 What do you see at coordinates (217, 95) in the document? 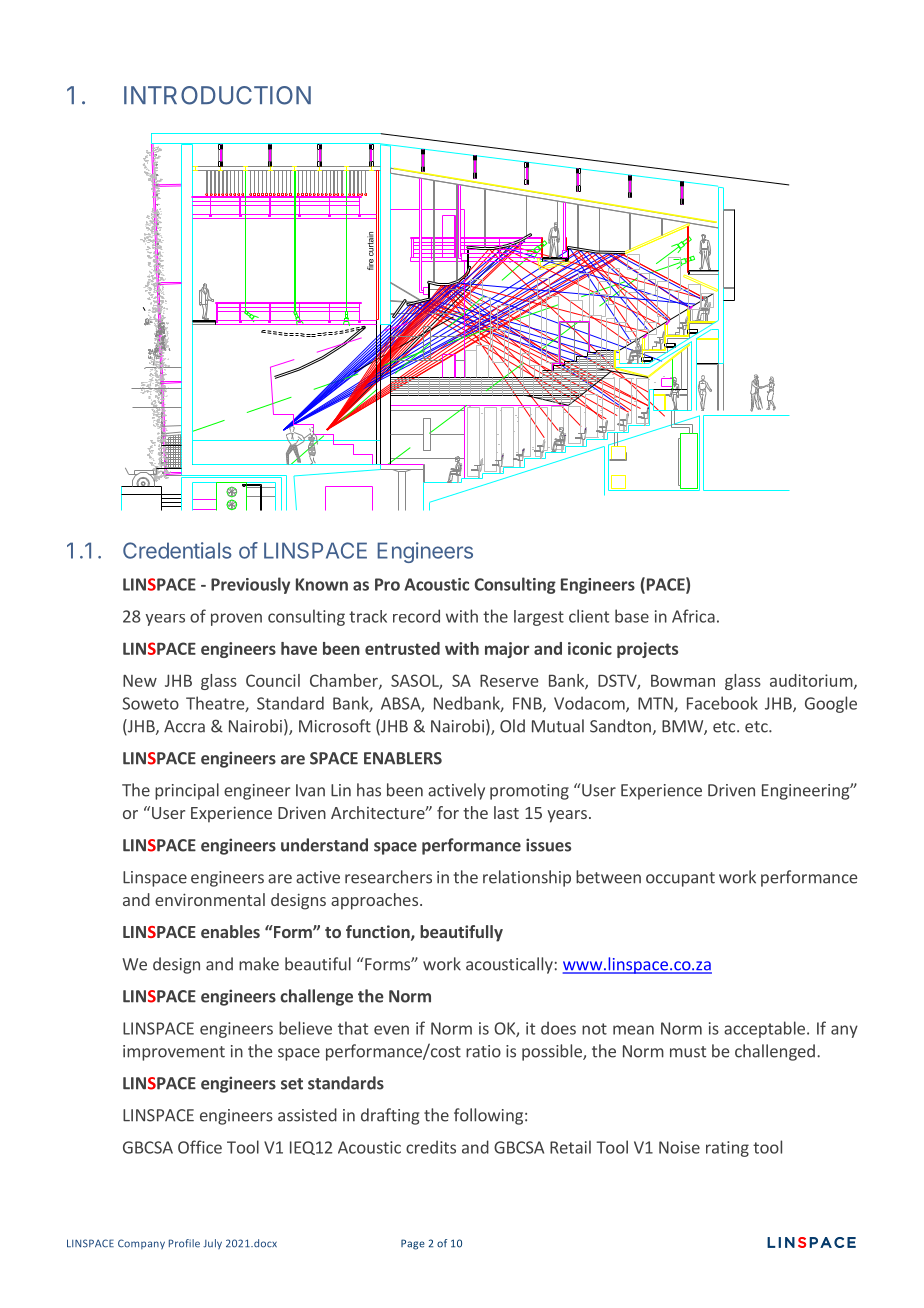
I see `INTRODUCTION` at bounding box center [217, 95].
